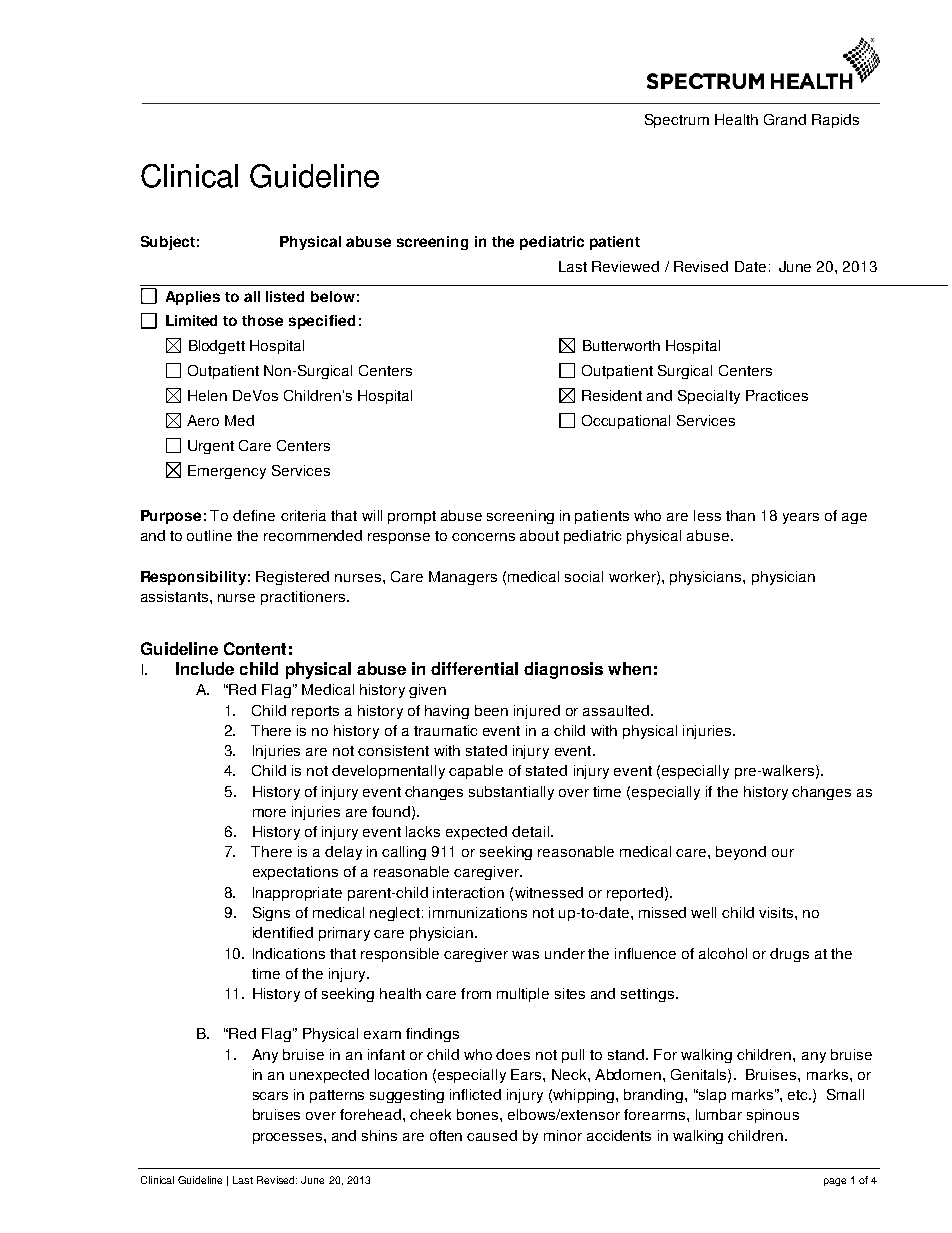 The height and width of the page is (1233, 952). What do you see at coordinates (492, 1135) in the page?
I see `caused` at bounding box center [492, 1135].
